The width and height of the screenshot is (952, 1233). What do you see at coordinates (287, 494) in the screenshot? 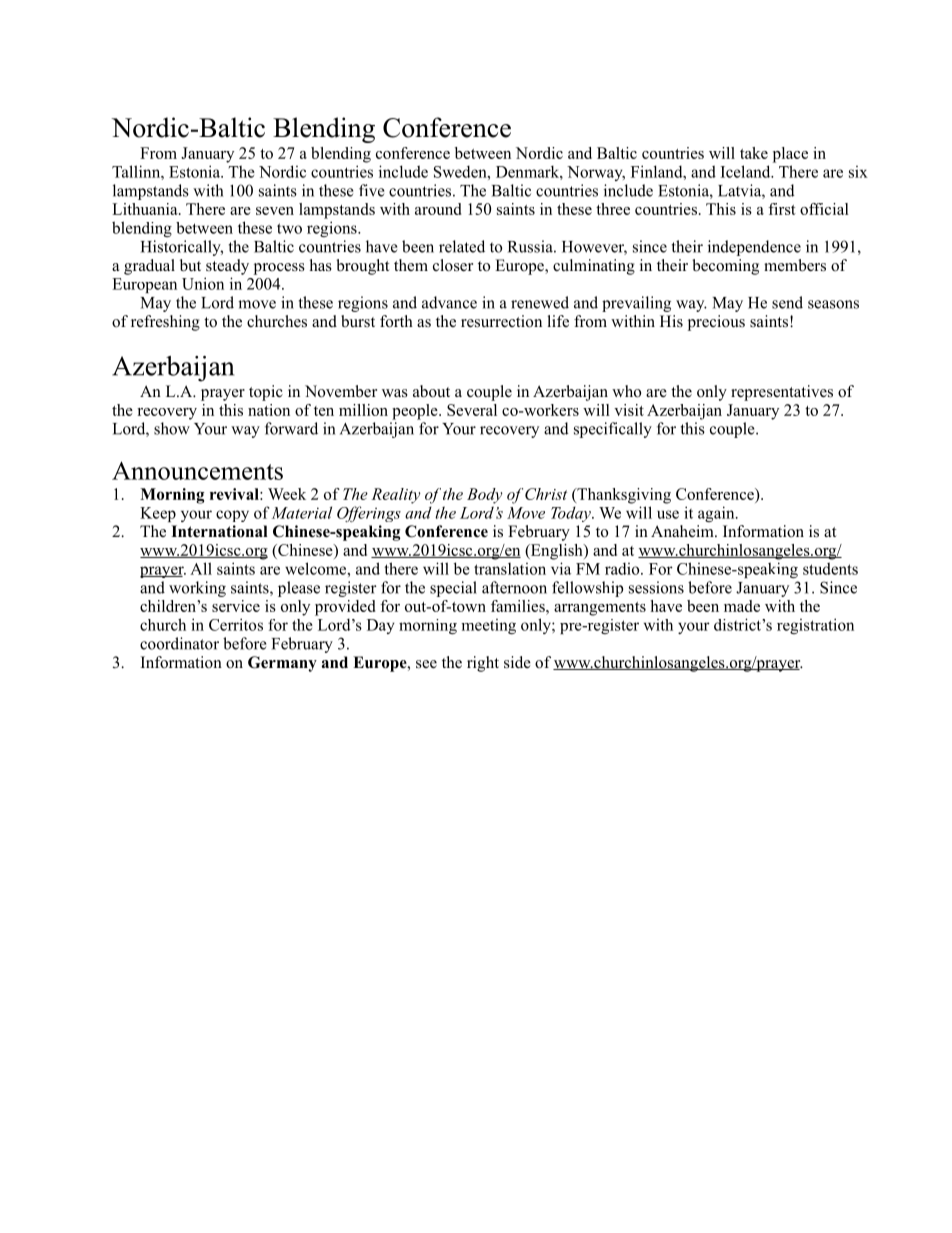
I see `Week` at bounding box center [287, 494].
